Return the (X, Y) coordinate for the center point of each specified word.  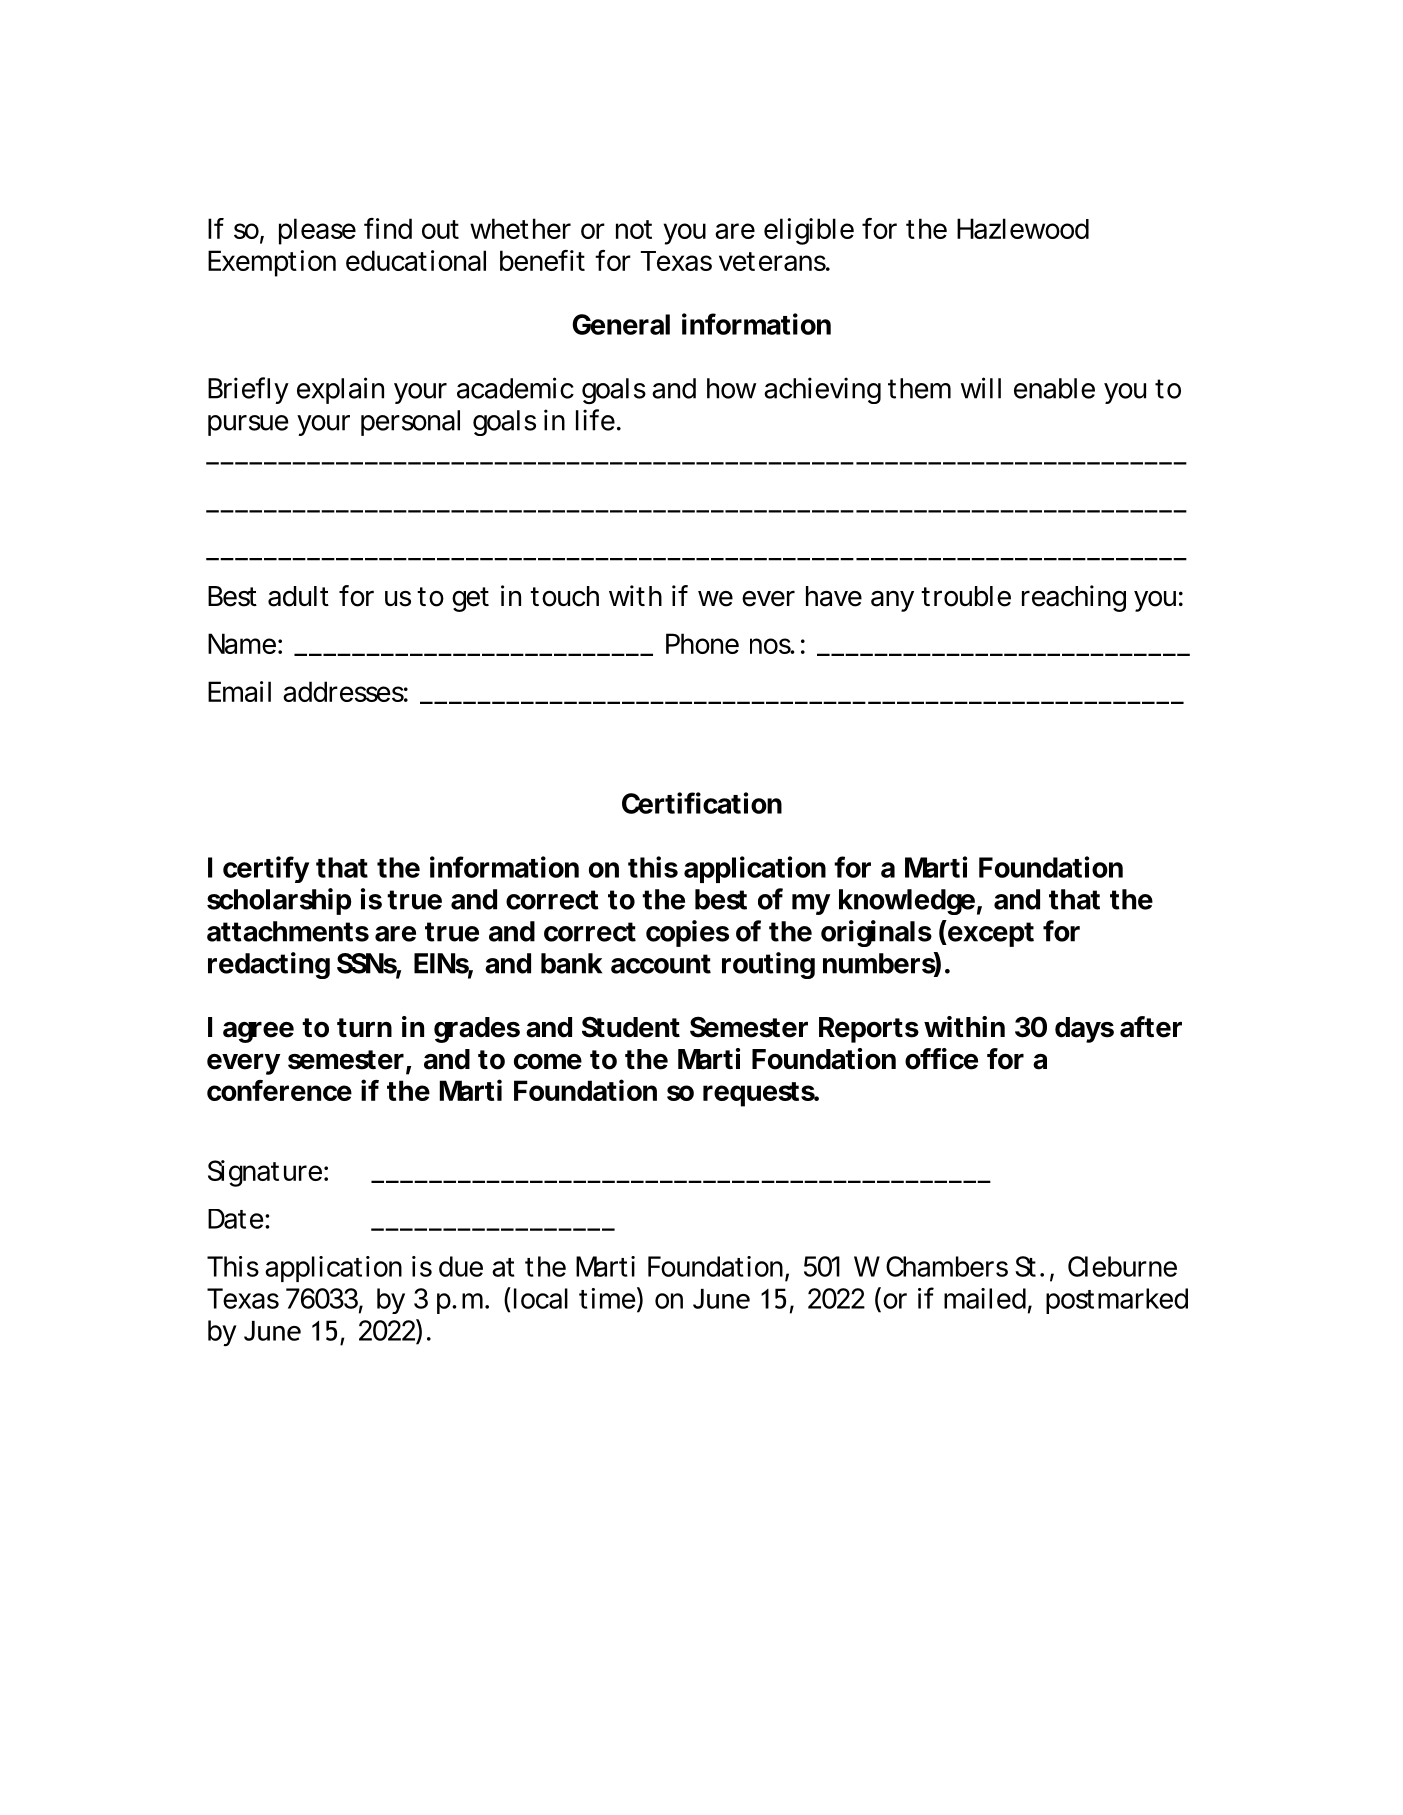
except (990, 933)
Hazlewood (1023, 228)
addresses (345, 691)
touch (564, 596)
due (461, 1266)
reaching (1074, 598)
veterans (774, 261)
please (317, 231)
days (1084, 1030)
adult (298, 596)
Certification (702, 803)
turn (364, 1027)
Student (631, 1027)
